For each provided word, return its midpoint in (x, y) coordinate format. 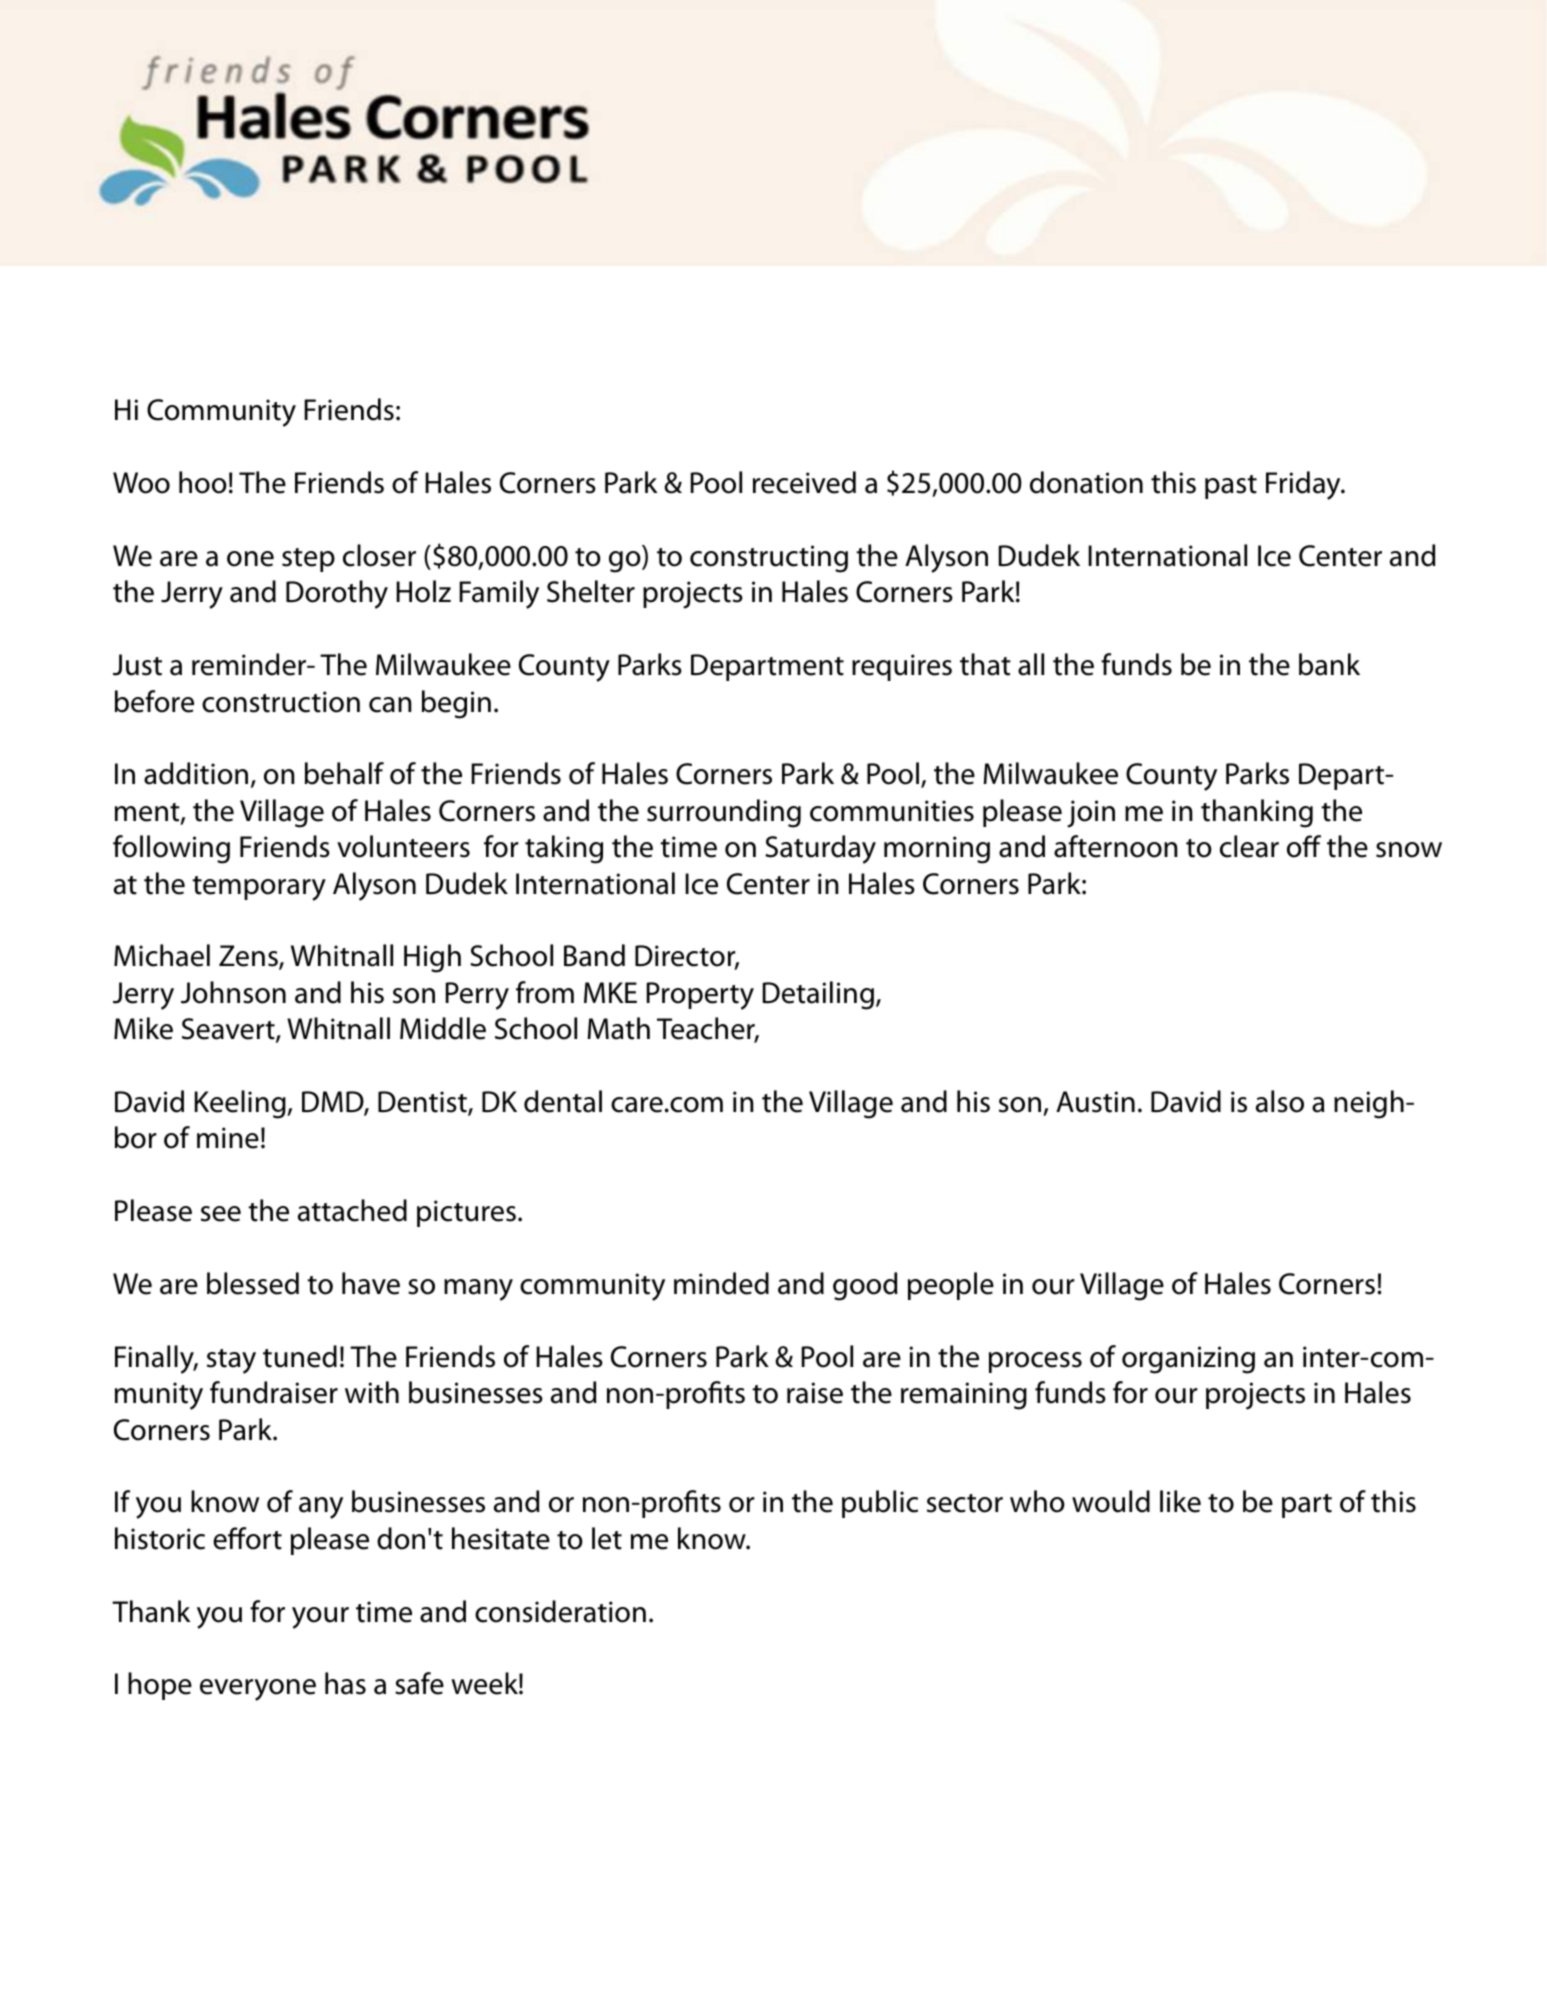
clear (1249, 846)
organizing (1188, 1360)
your (320, 1618)
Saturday (820, 849)
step (308, 560)
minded (721, 1283)
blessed (253, 1283)
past (1231, 487)
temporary (259, 888)
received (804, 482)
